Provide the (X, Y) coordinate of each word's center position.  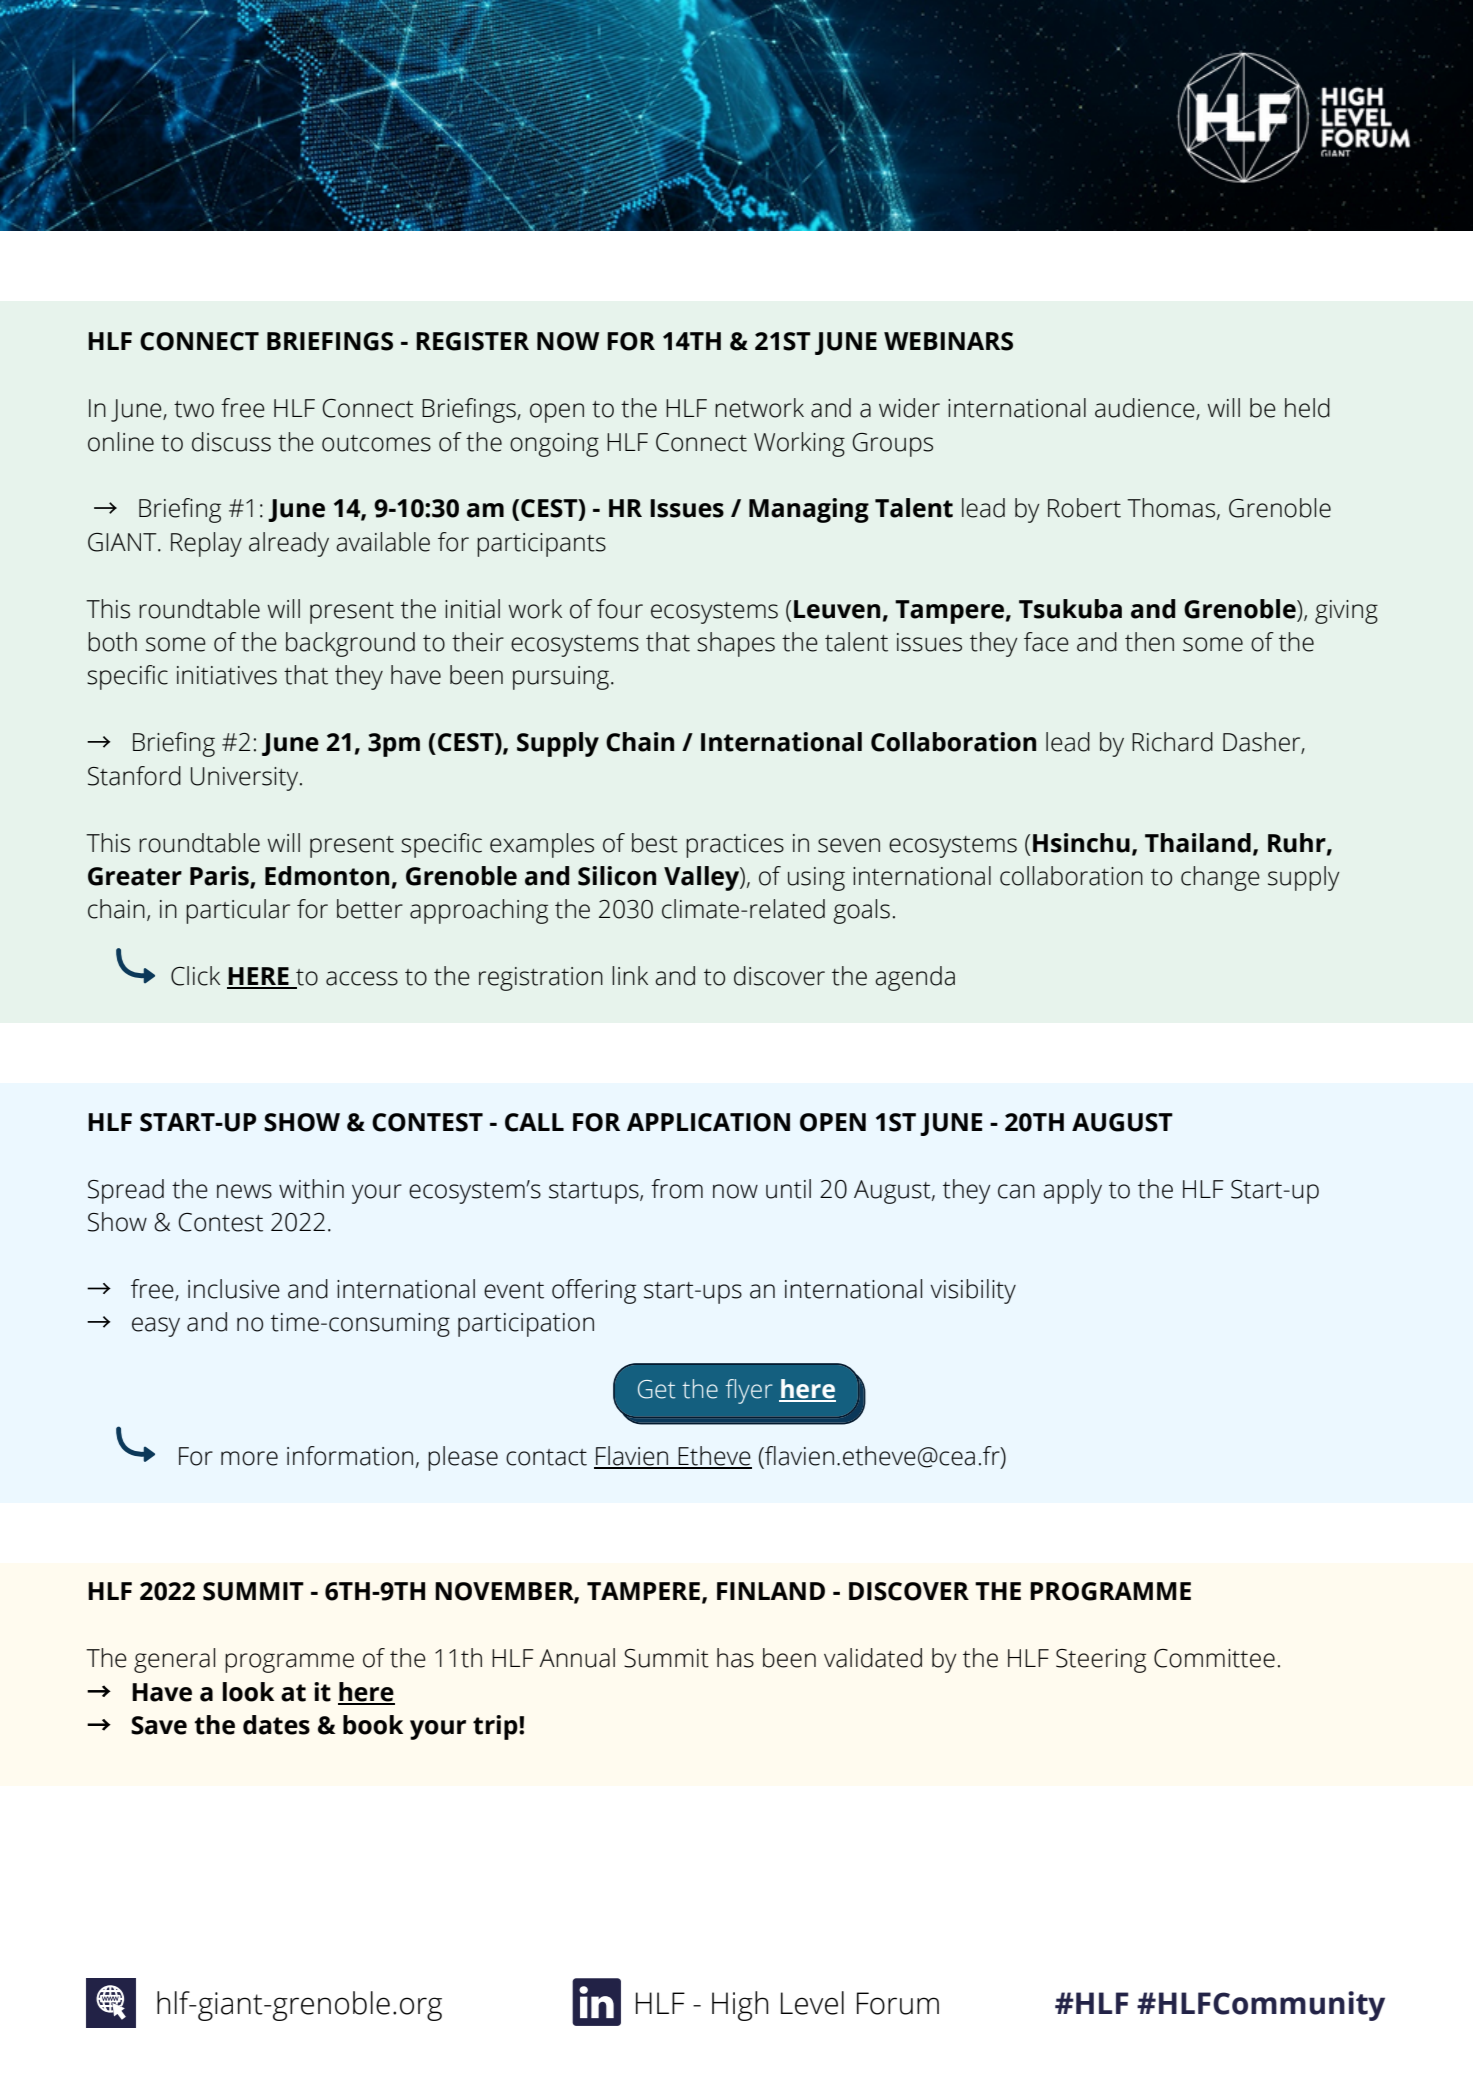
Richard (1172, 742)
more (249, 1458)
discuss (231, 442)
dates (276, 1725)
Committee (1214, 1658)
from (677, 1189)
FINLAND (771, 1591)
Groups (892, 445)
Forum (898, 2003)
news (244, 1191)
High (740, 2006)
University (246, 779)
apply (1072, 1191)
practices (735, 846)
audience (1146, 409)
